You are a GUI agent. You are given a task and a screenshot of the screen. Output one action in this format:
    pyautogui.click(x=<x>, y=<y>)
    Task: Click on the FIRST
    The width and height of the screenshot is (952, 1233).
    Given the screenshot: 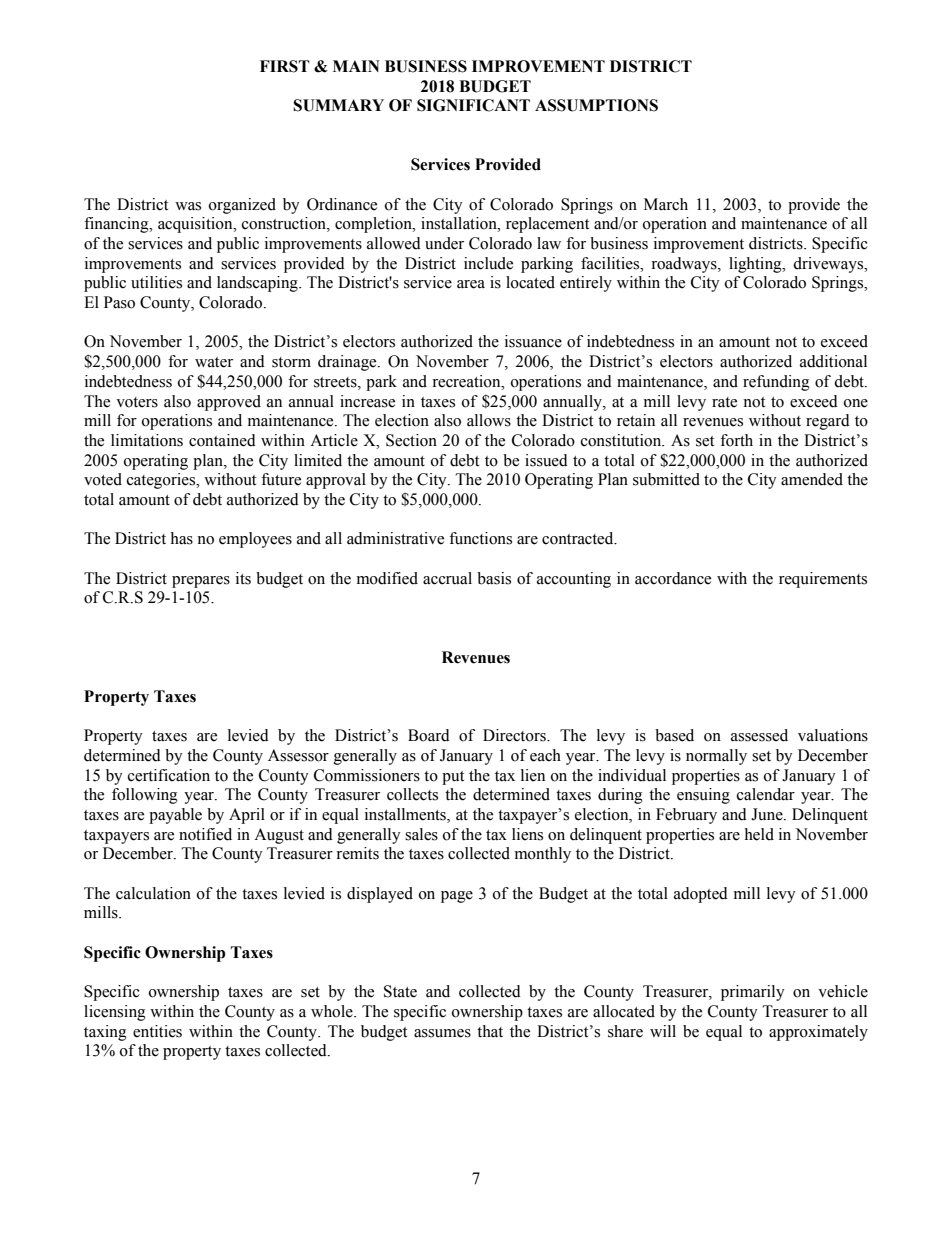 What is the action you would take?
    pyautogui.click(x=285, y=66)
